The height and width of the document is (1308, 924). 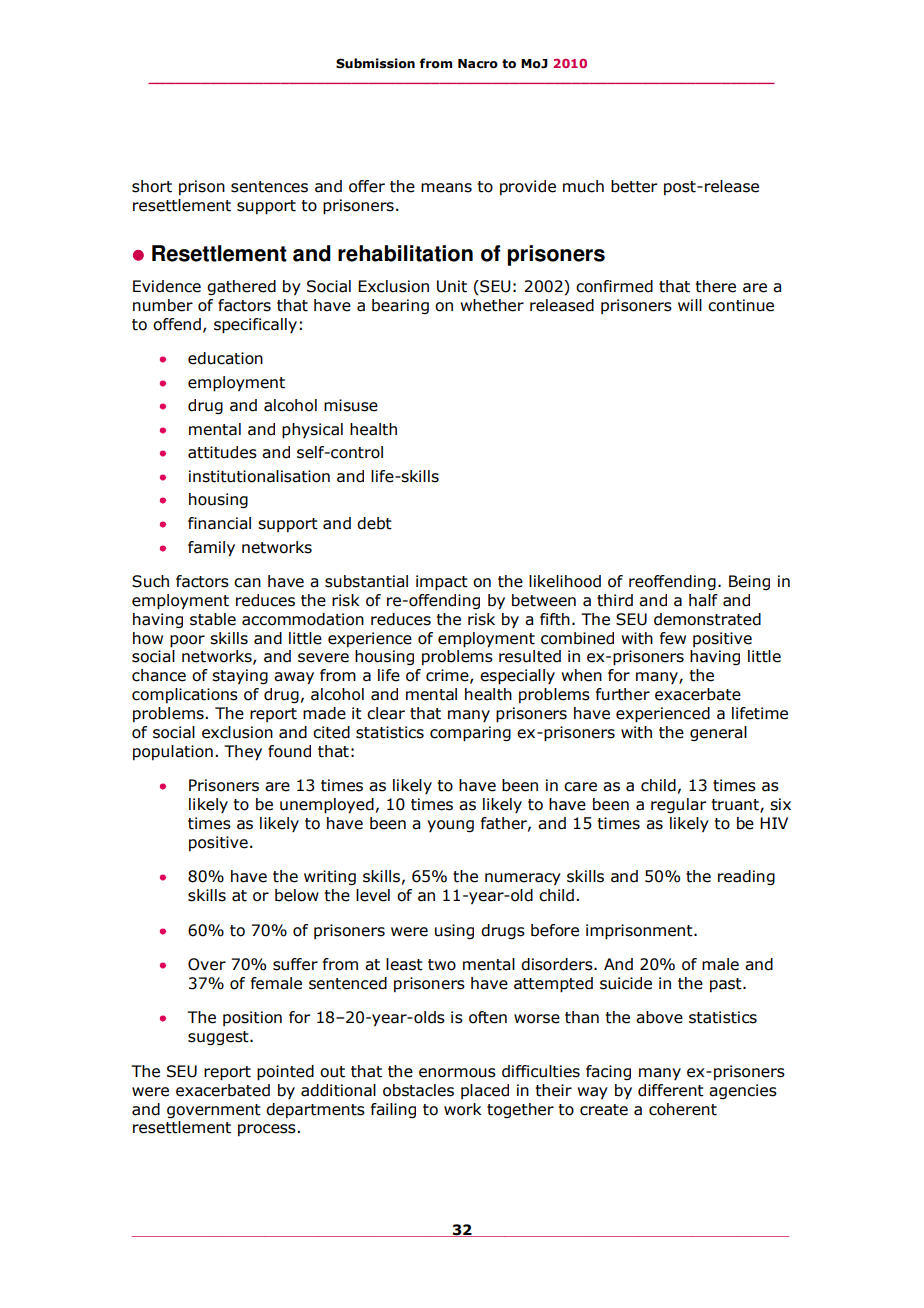 I want to click on They, so click(x=243, y=753).
